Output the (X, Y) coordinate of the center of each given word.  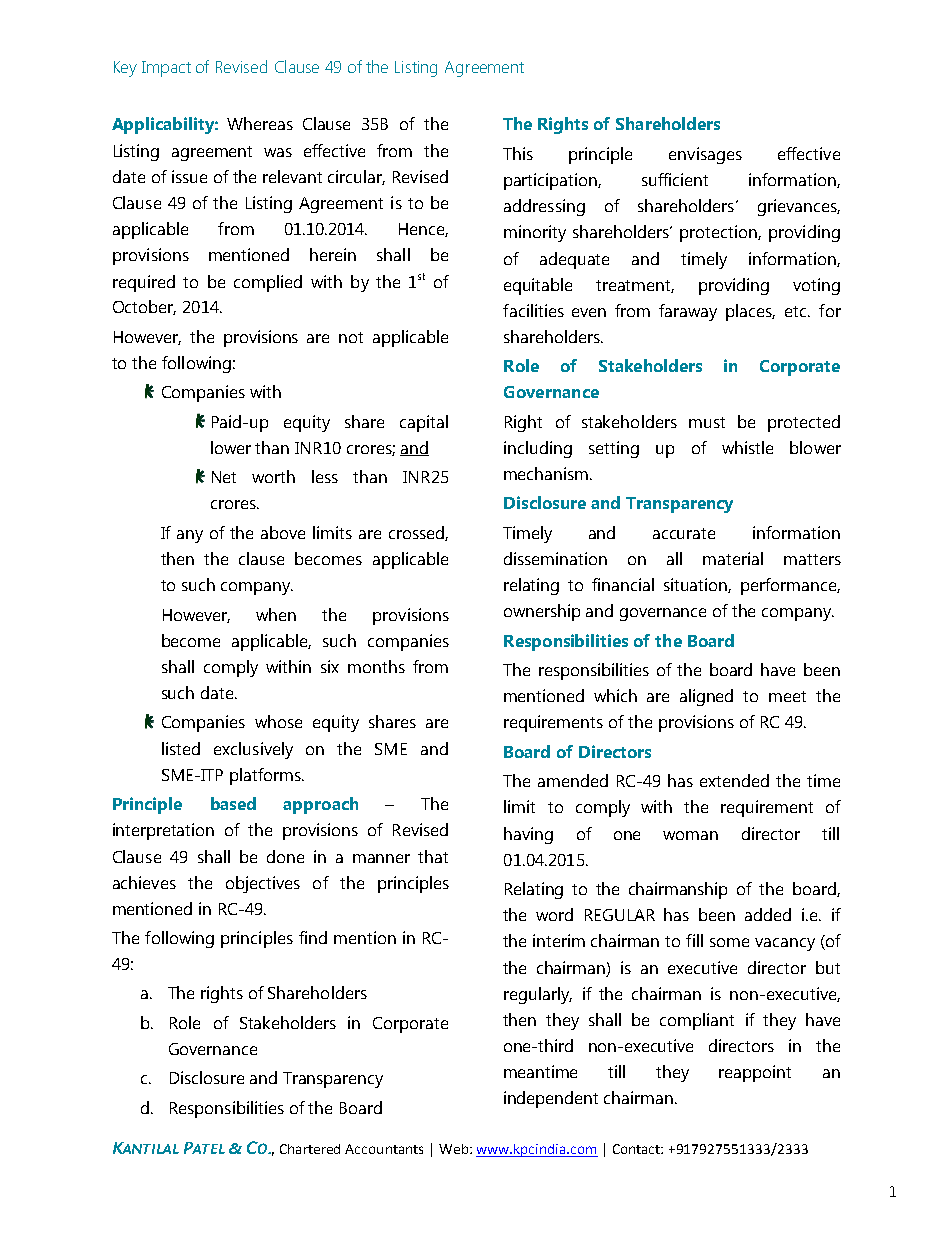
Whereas (260, 123)
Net (224, 477)
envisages (705, 155)
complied (268, 283)
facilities (533, 310)
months (376, 666)
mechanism (547, 473)
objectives (263, 884)
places (750, 312)
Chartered (310, 1149)
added (768, 914)
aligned (706, 697)
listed (181, 748)
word (554, 914)
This (518, 153)
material (733, 558)
